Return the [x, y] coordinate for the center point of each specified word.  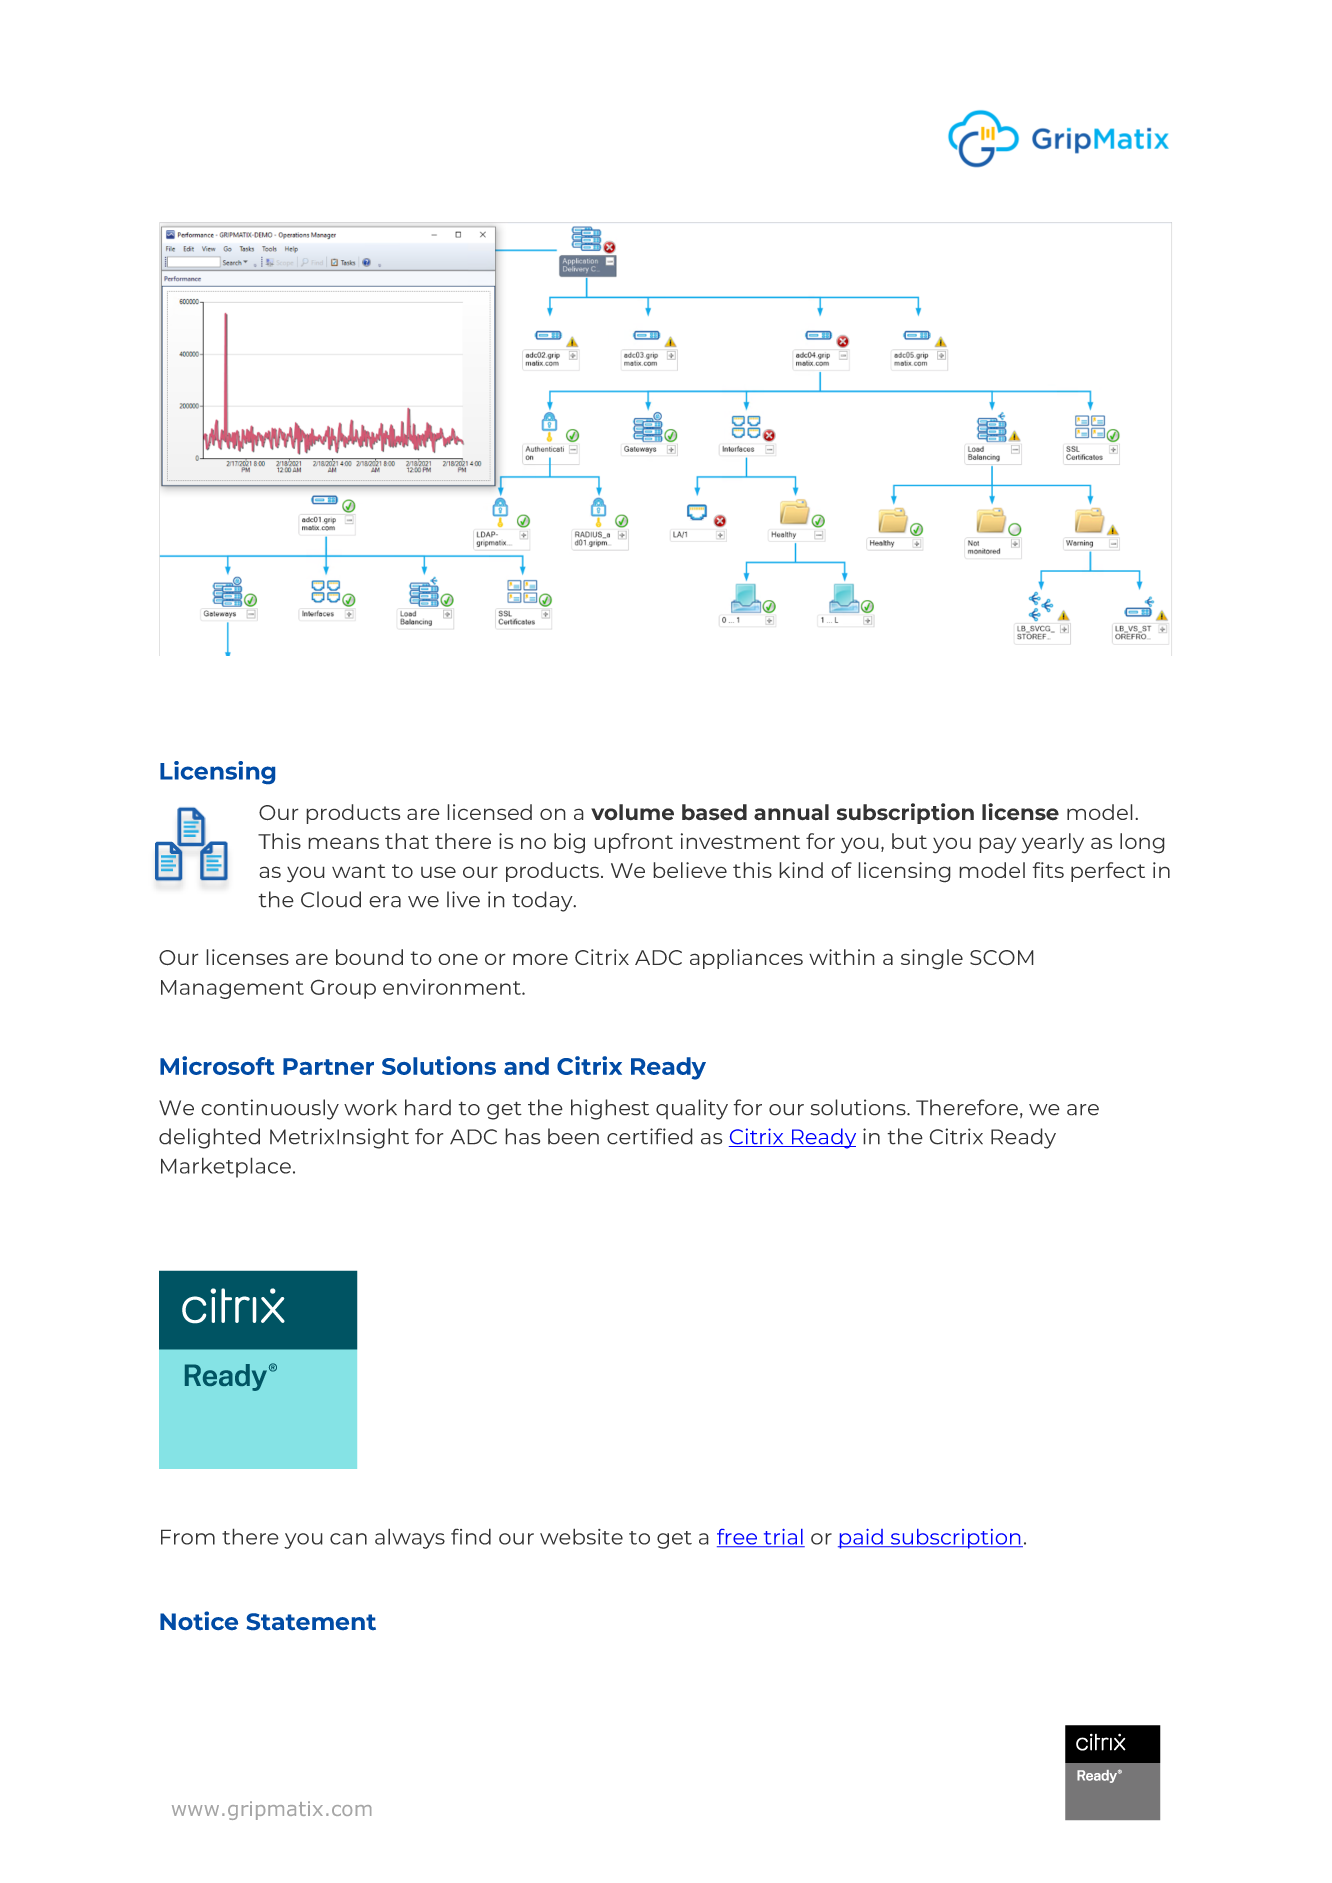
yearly [1053, 843]
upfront [633, 843]
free [738, 1538]
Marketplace [226, 1167]
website [581, 1536]
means [343, 843]
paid [861, 1539]
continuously [270, 1109]
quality [692, 1109]
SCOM [1002, 957]
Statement [311, 1621]
